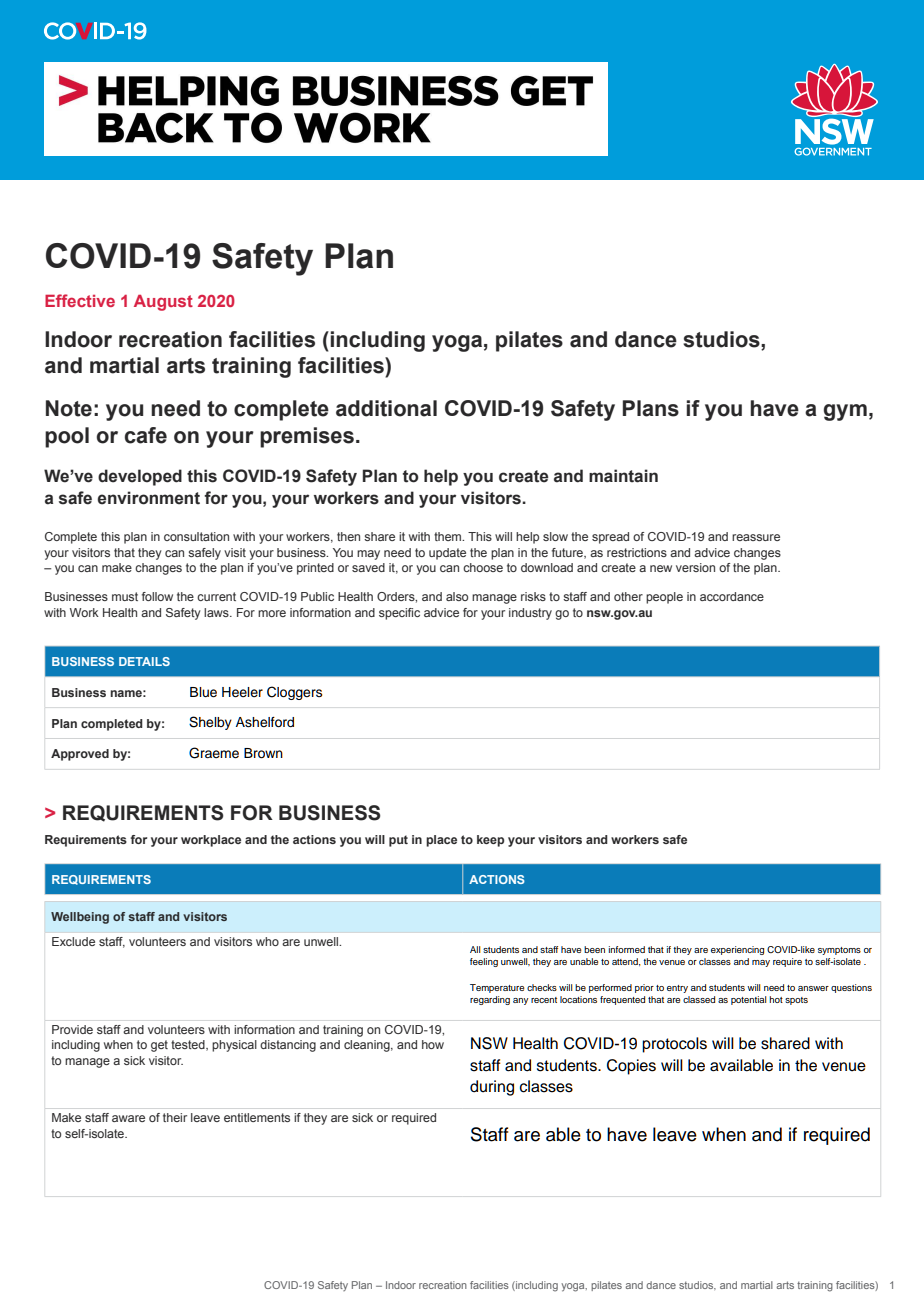  I want to click on keep, so click(490, 841).
